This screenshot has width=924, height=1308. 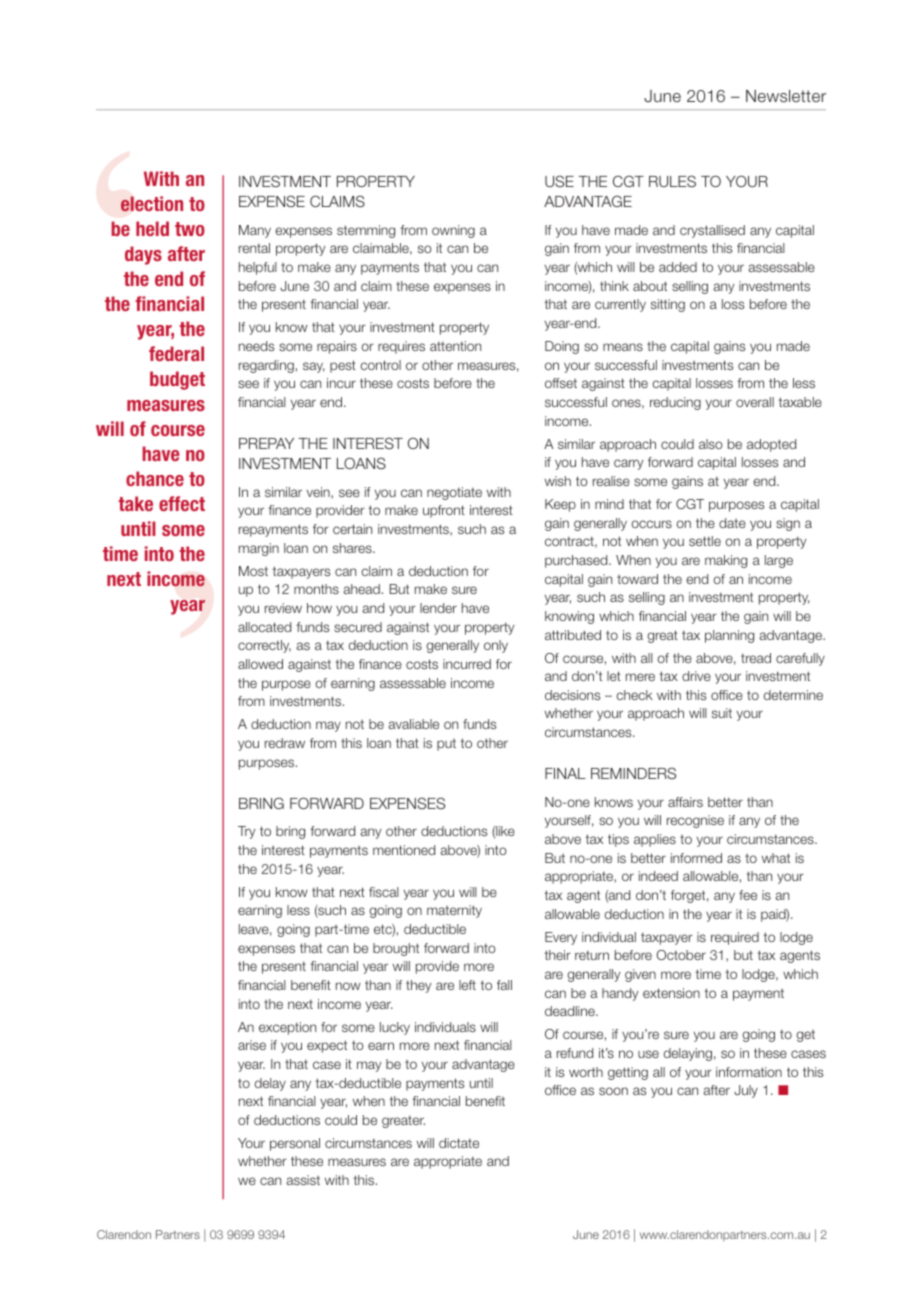 I want to click on Newsletter, so click(x=786, y=96).
